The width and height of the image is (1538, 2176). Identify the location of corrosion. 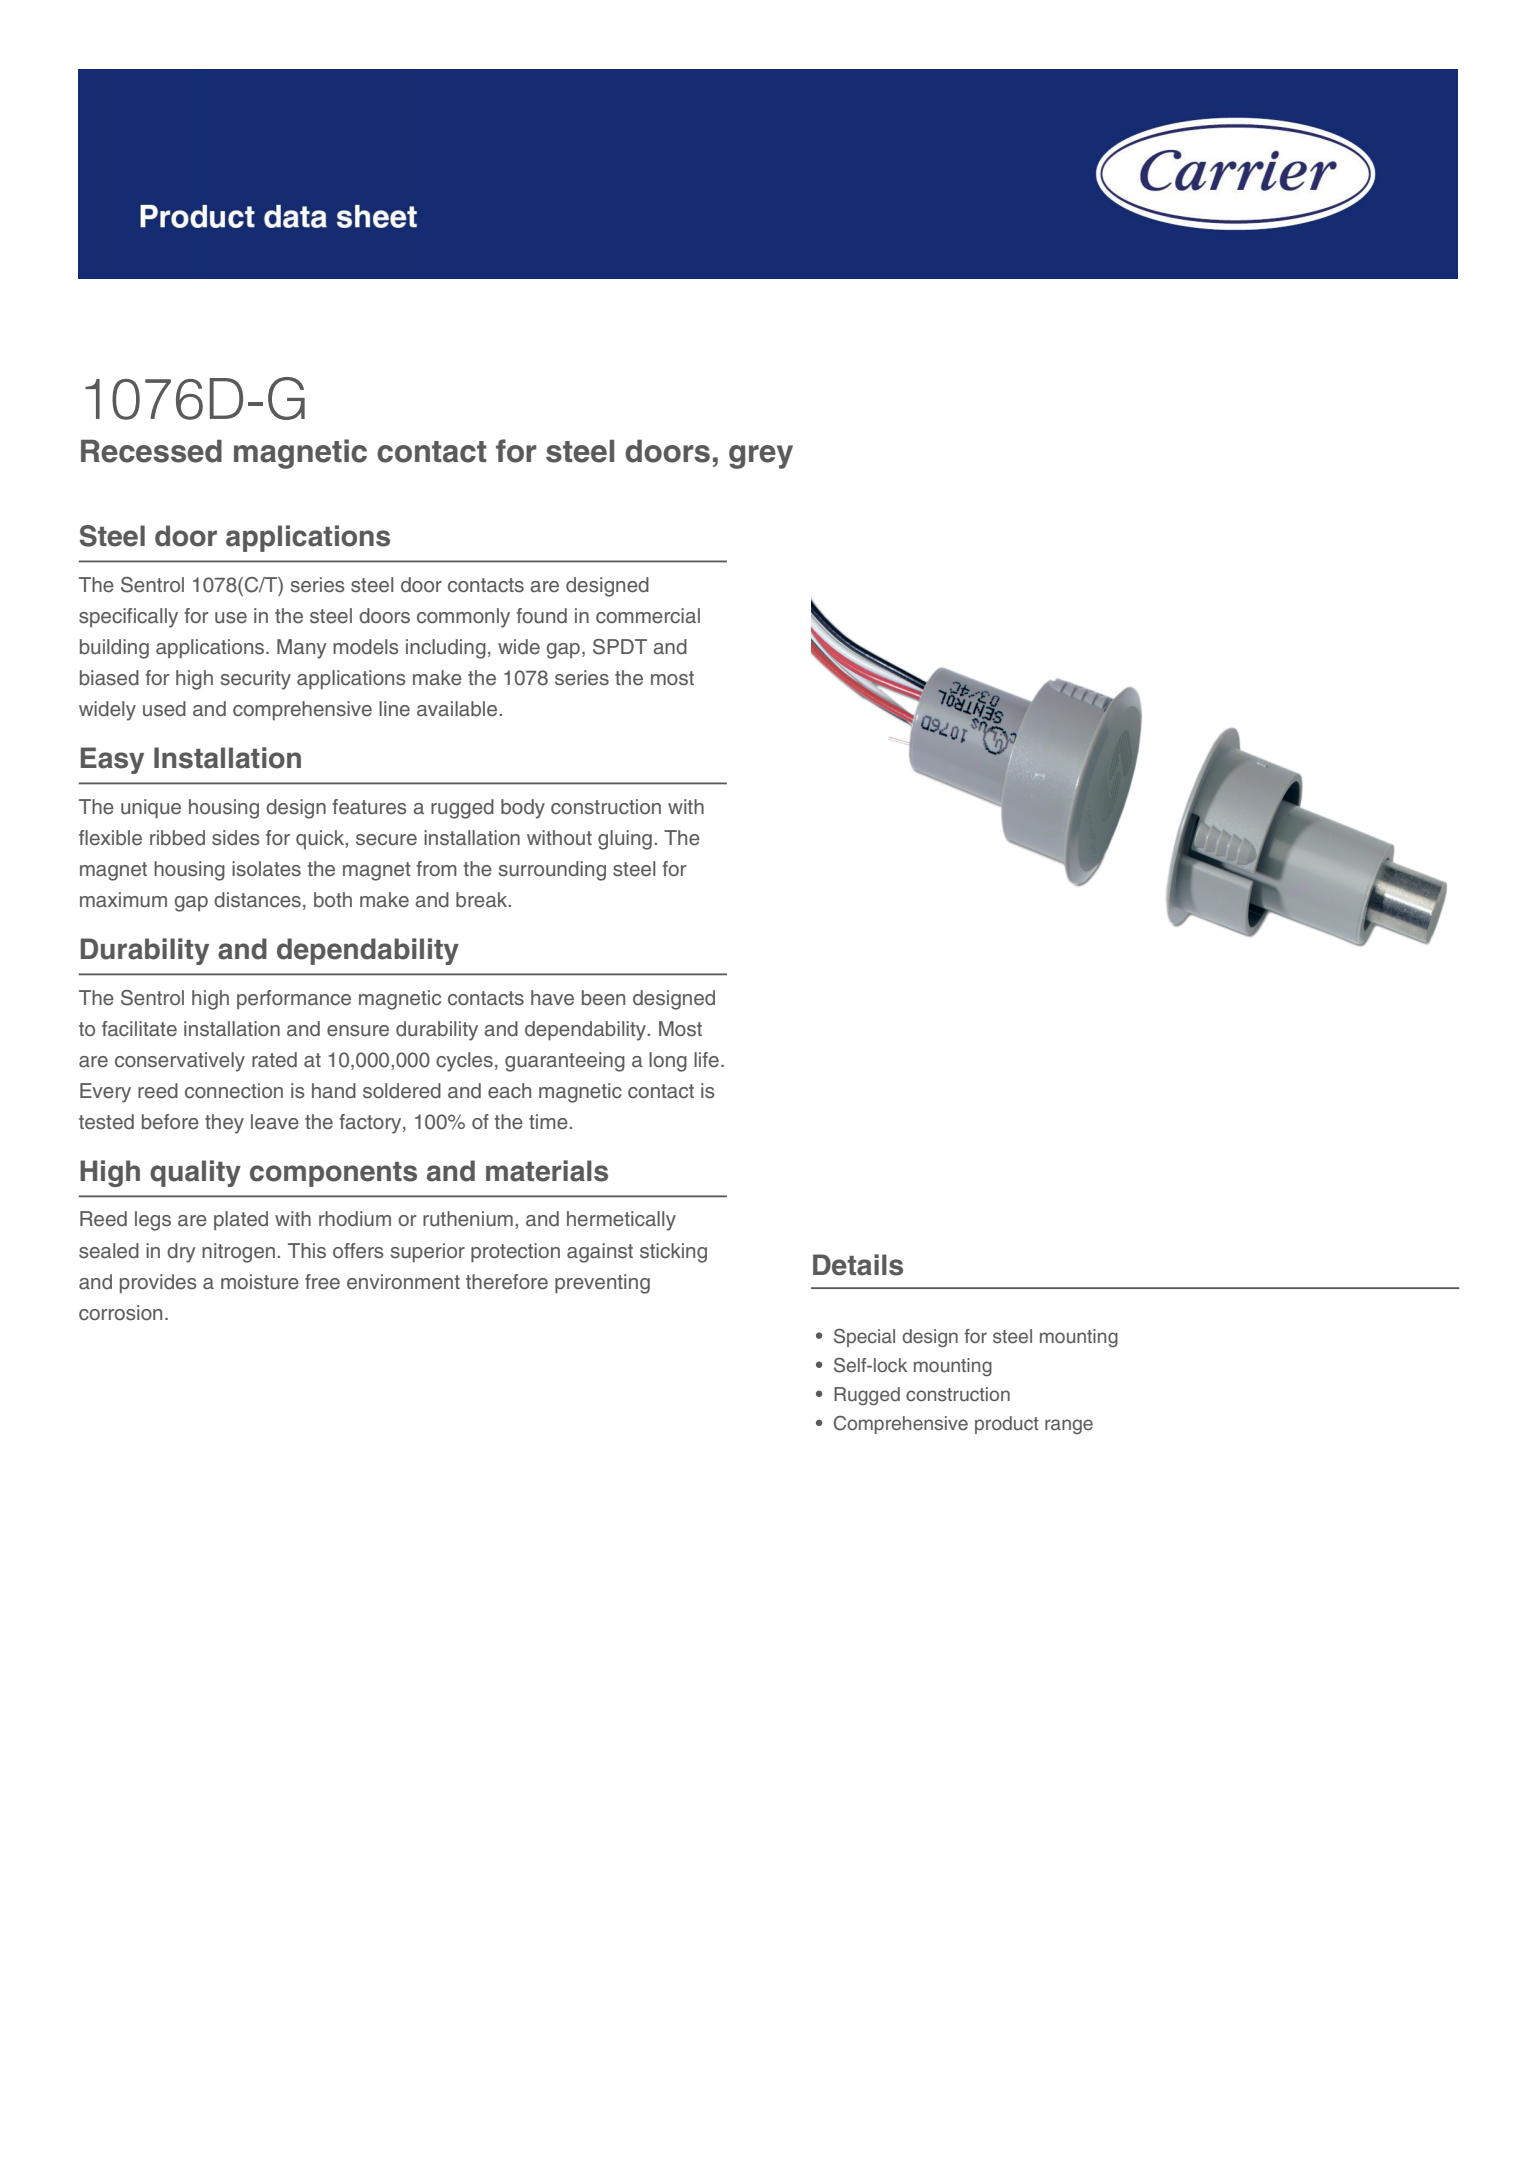
(120, 1313).
